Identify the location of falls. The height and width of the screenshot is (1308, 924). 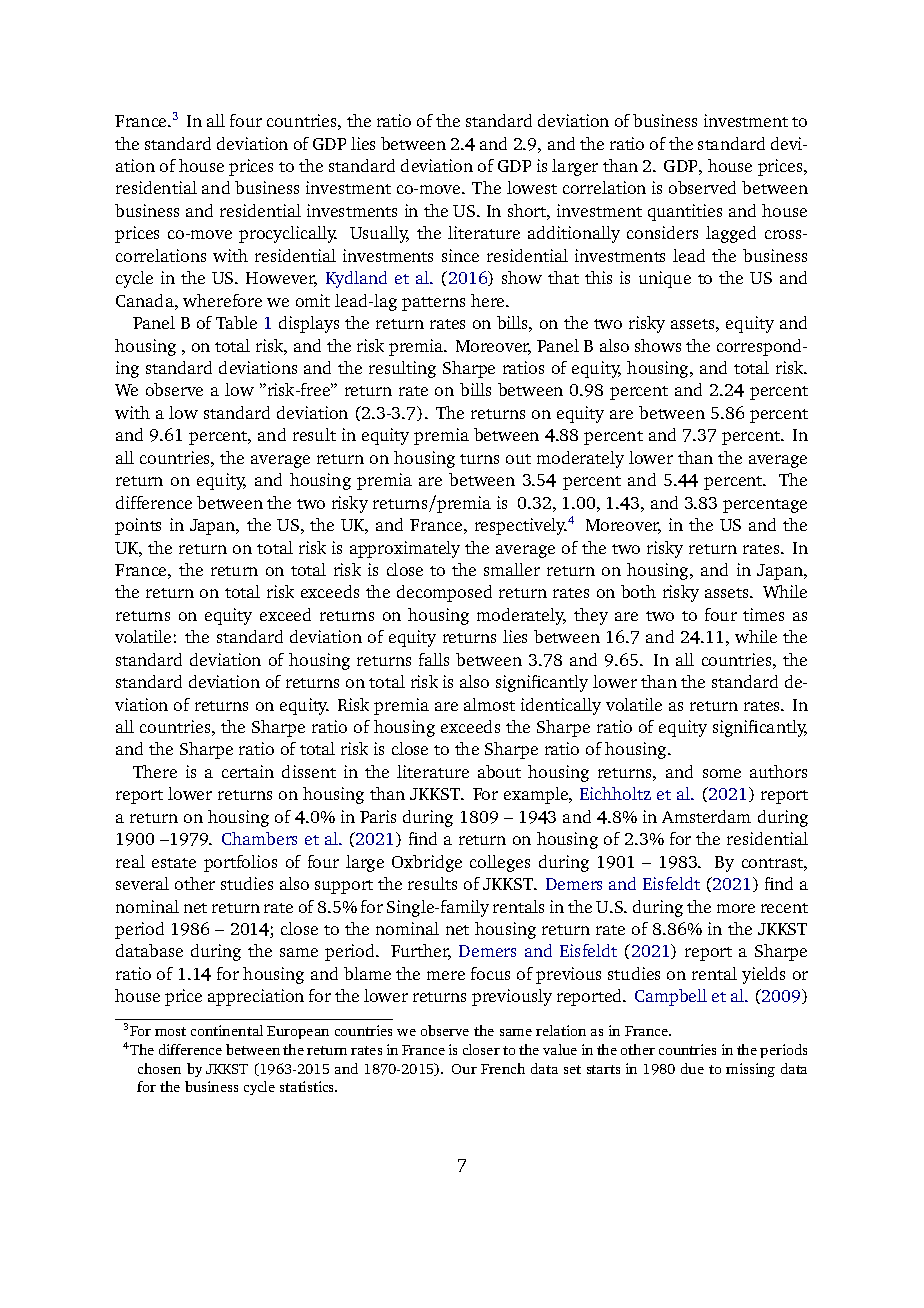
(434, 659).
